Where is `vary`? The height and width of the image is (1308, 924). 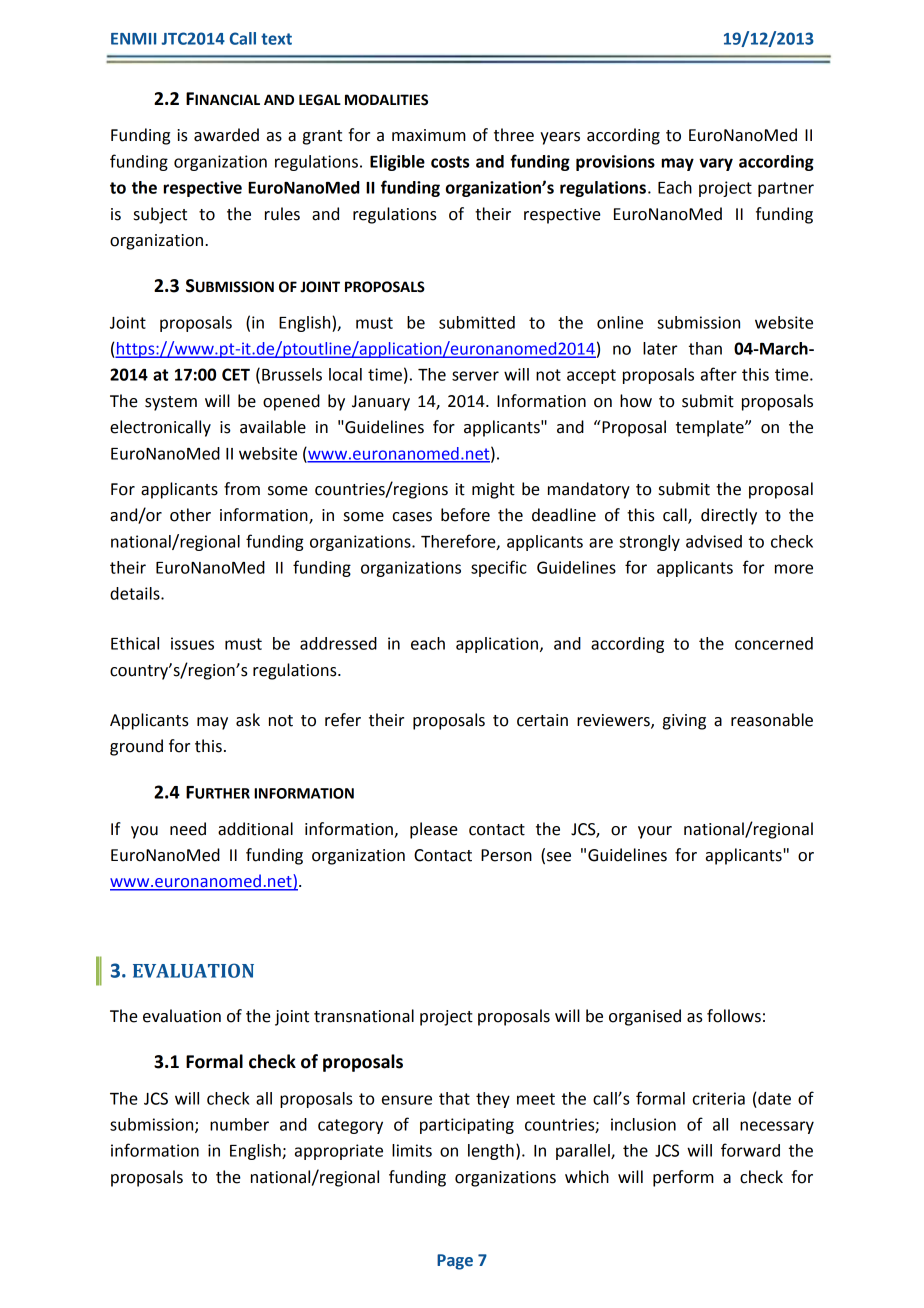
vary is located at coordinates (716, 164).
